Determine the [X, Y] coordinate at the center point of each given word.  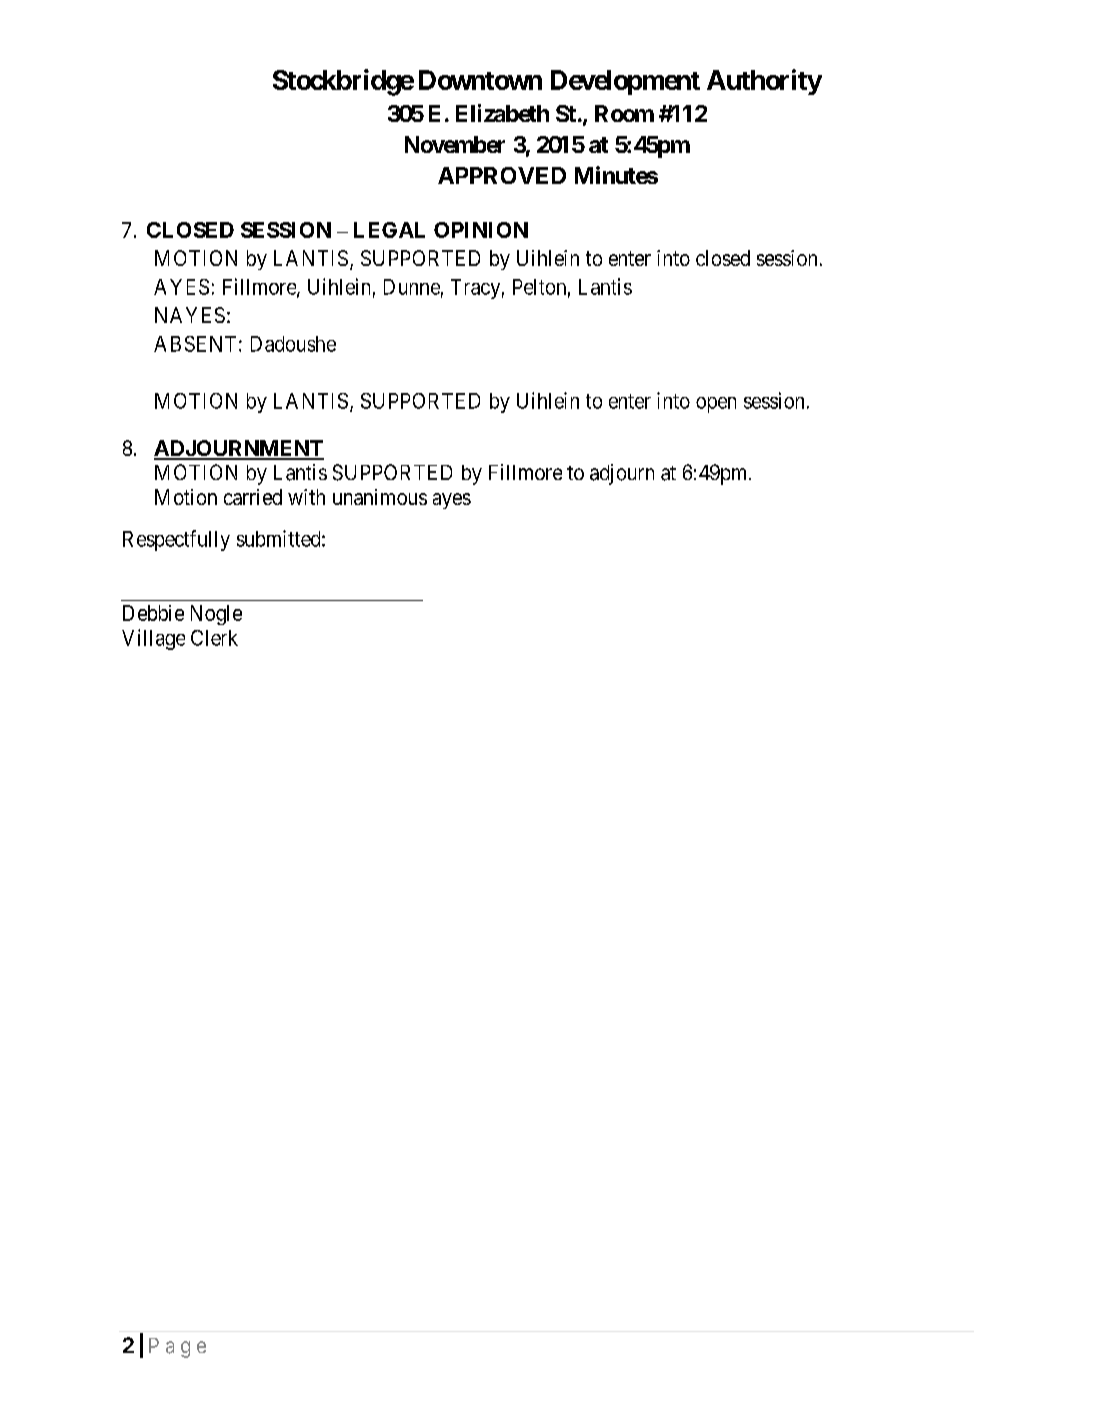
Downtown [480, 80]
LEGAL [389, 230]
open [716, 405]
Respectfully [176, 540]
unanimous [380, 497]
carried [253, 497]
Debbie [153, 613]
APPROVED [502, 175]
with [306, 497]
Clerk [214, 638]
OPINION [481, 230]
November [455, 144]
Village [153, 639]
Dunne [412, 287]
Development [625, 82]
